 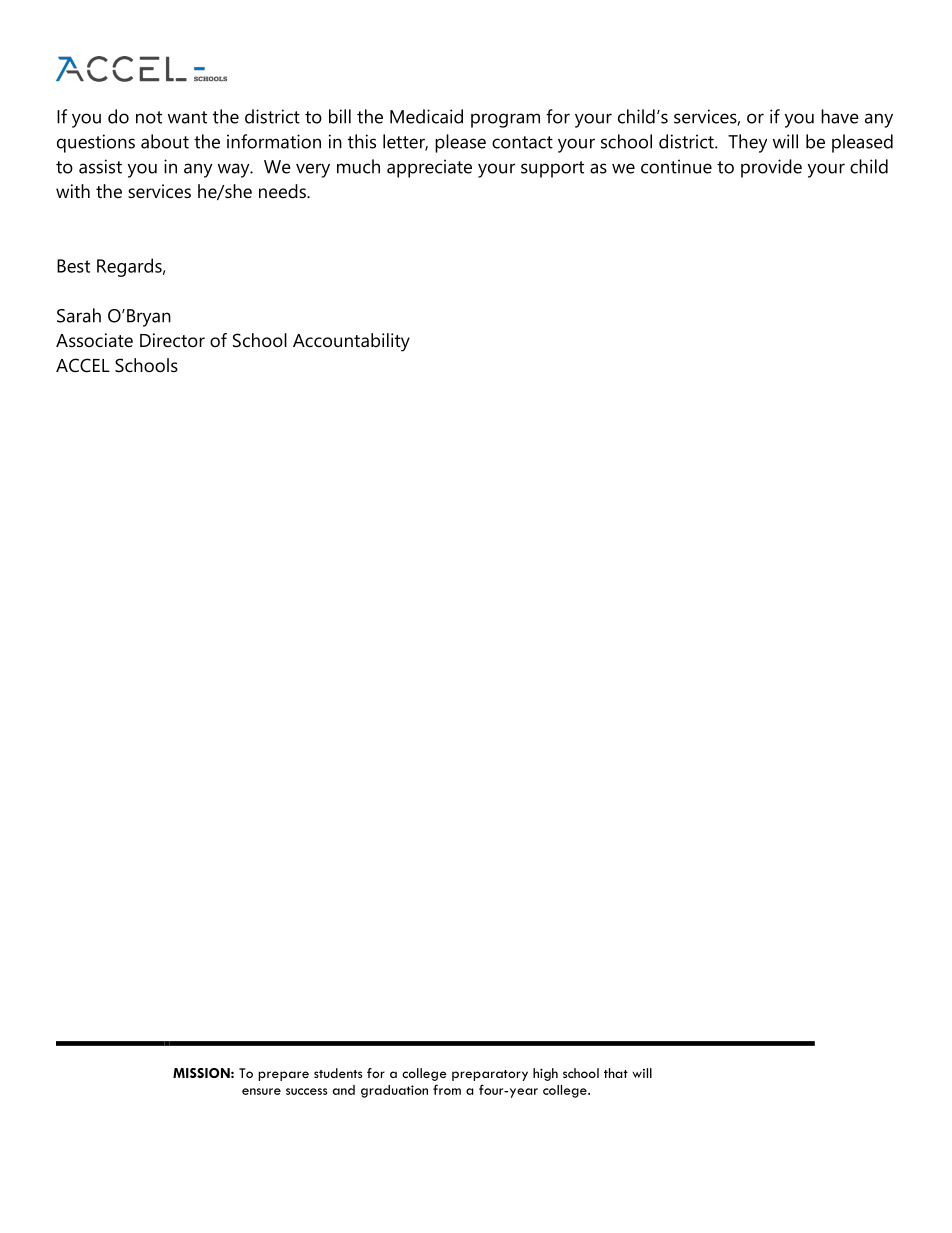 I want to click on ACCEL, so click(x=83, y=365).
